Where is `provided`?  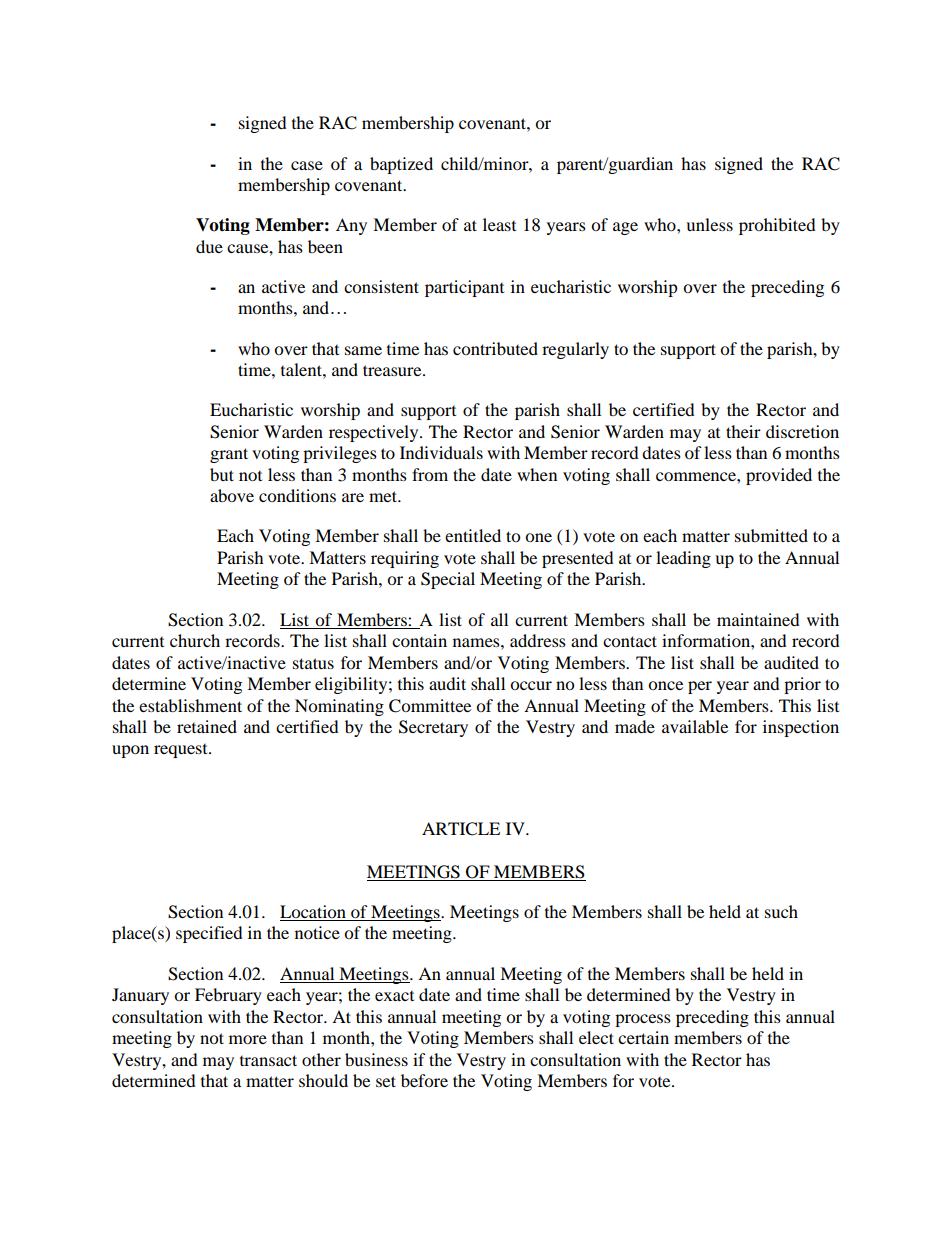
provided is located at coordinates (779, 476).
